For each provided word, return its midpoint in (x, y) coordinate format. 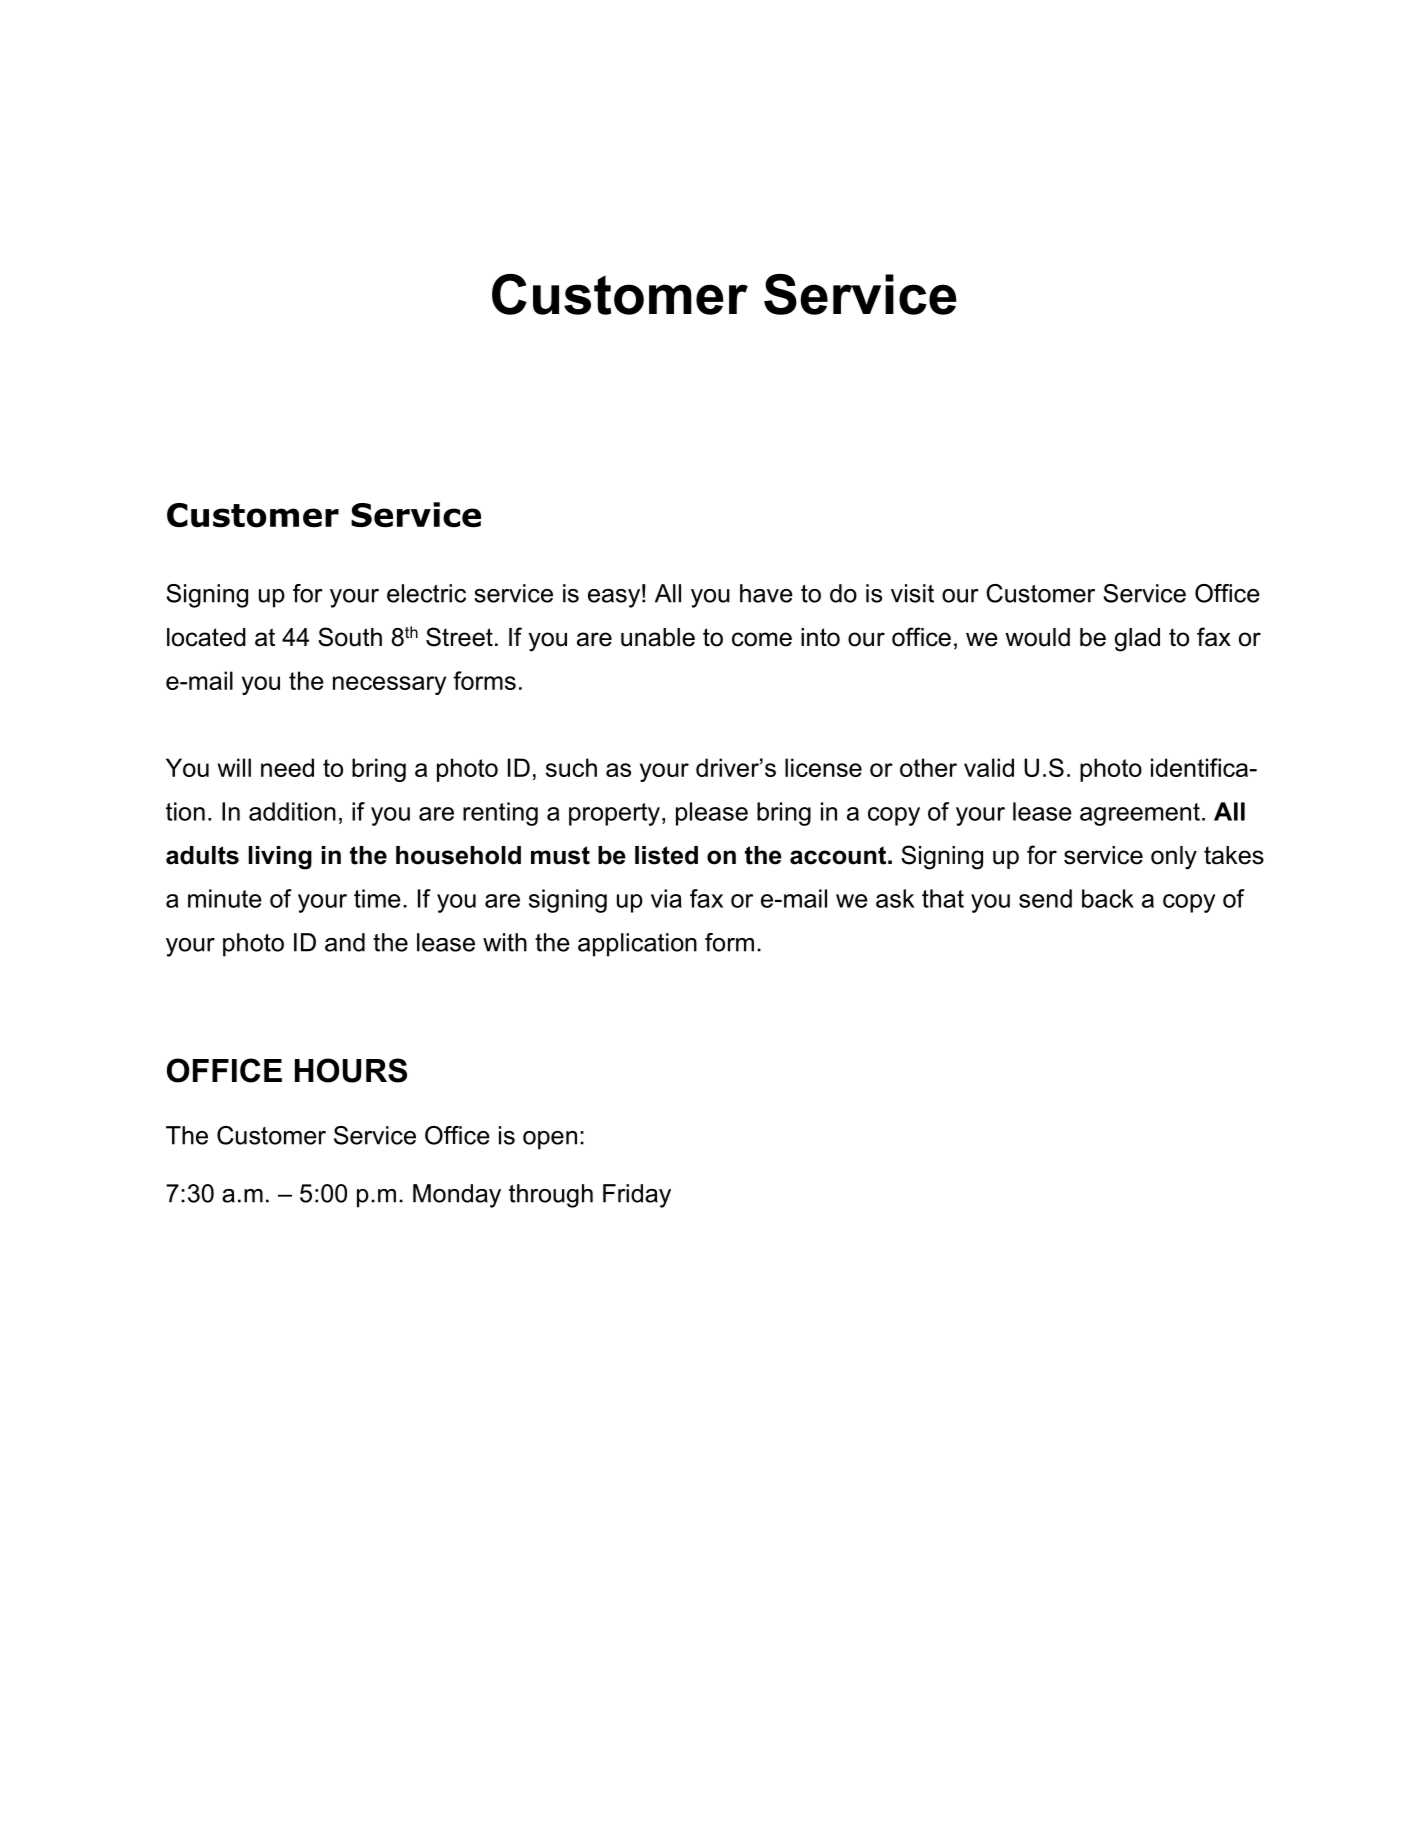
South (350, 637)
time (377, 898)
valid (989, 767)
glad (1137, 640)
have (766, 593)
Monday (457, 1196)
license (823, 767)
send (1045, 898)
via (666, 898)
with (505, 942)
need (287, 767)
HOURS (351, 1070)
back (1108, 898)
